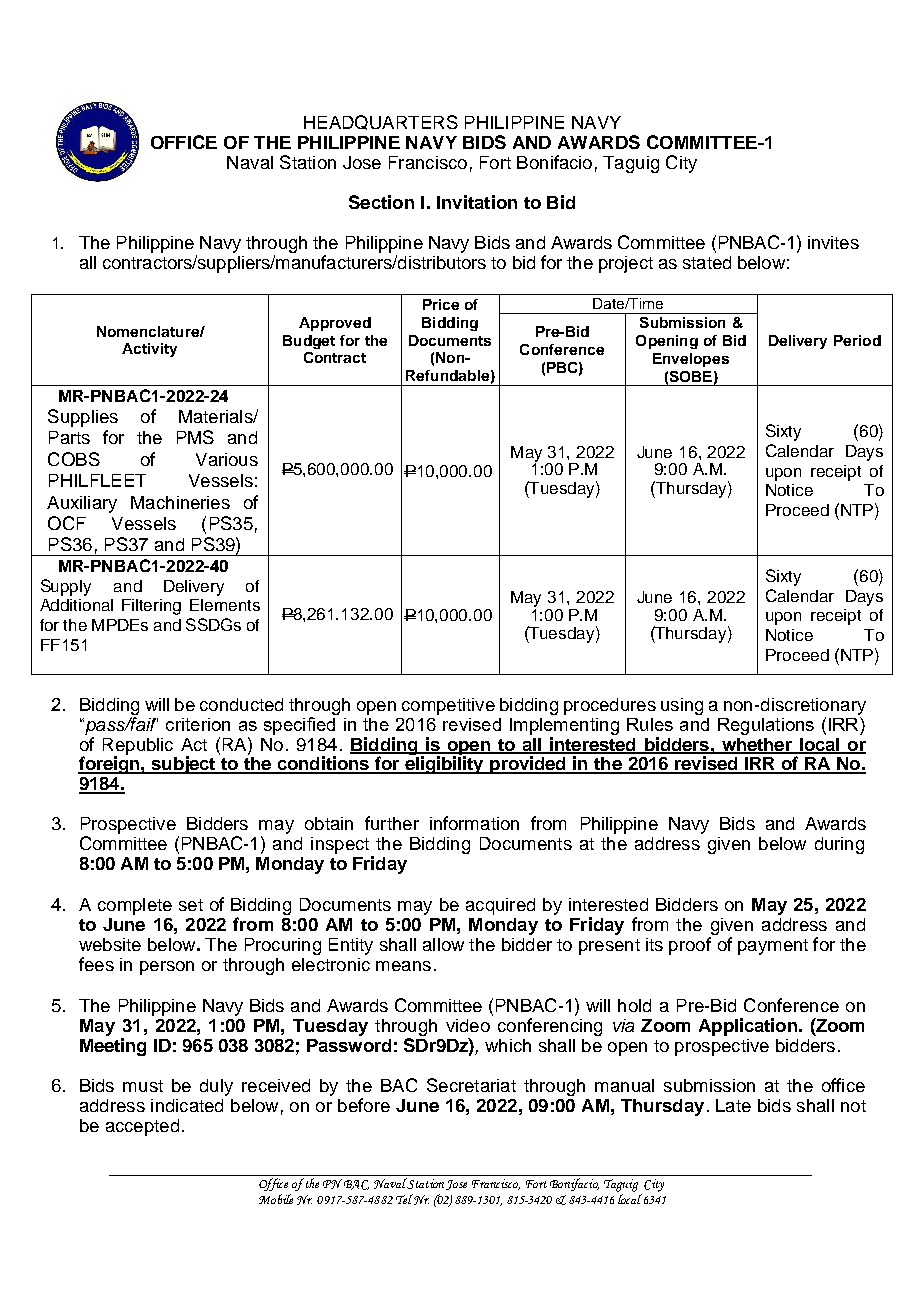  I want to click on Secretariat, so click(471, 1085).
